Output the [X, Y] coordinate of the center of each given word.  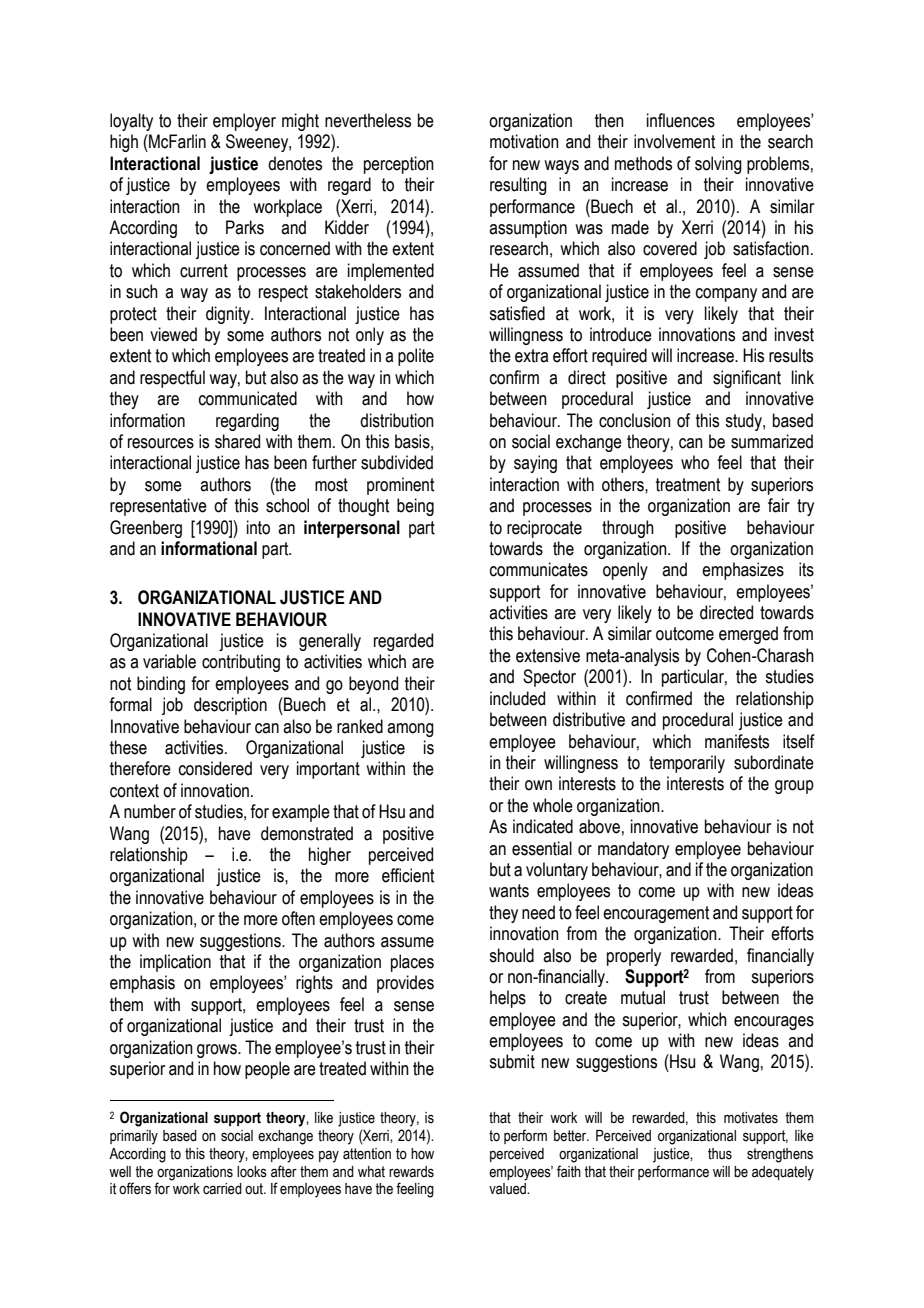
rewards [411, 1172]
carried [222, 1189]
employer [244, 122]
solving [718, 165]
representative [158, 507]
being [415, 507]
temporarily [687, 764]
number [150, 811]
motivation [524, 141]
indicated [543, 826]
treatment [688, 485]
